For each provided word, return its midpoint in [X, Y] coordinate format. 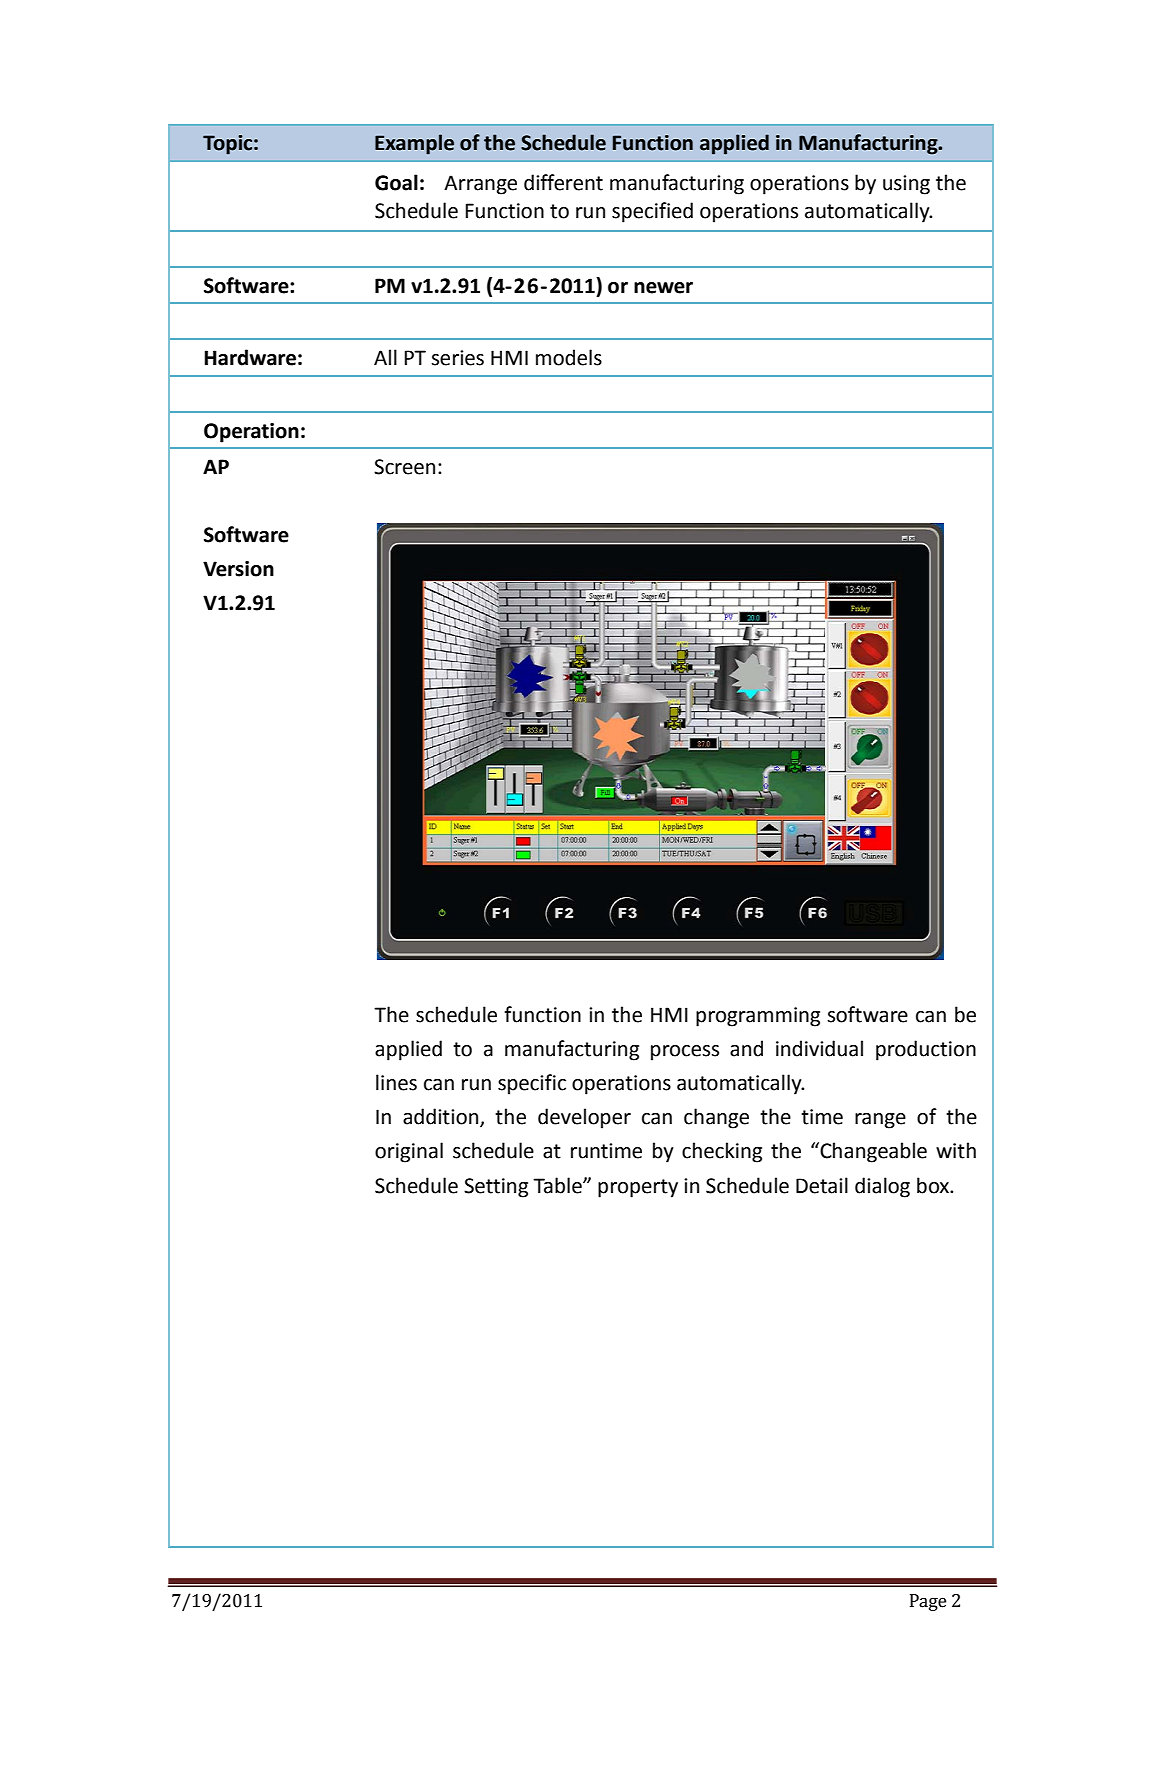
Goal [396, 182]
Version [238, 569]
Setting [496, 1188]
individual [819, 1048]
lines [396, 1082]
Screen [404, 467]
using [906, 185]
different [563, 182]
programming [758, 1017]
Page [928, 1602]
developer [584, 1118]
